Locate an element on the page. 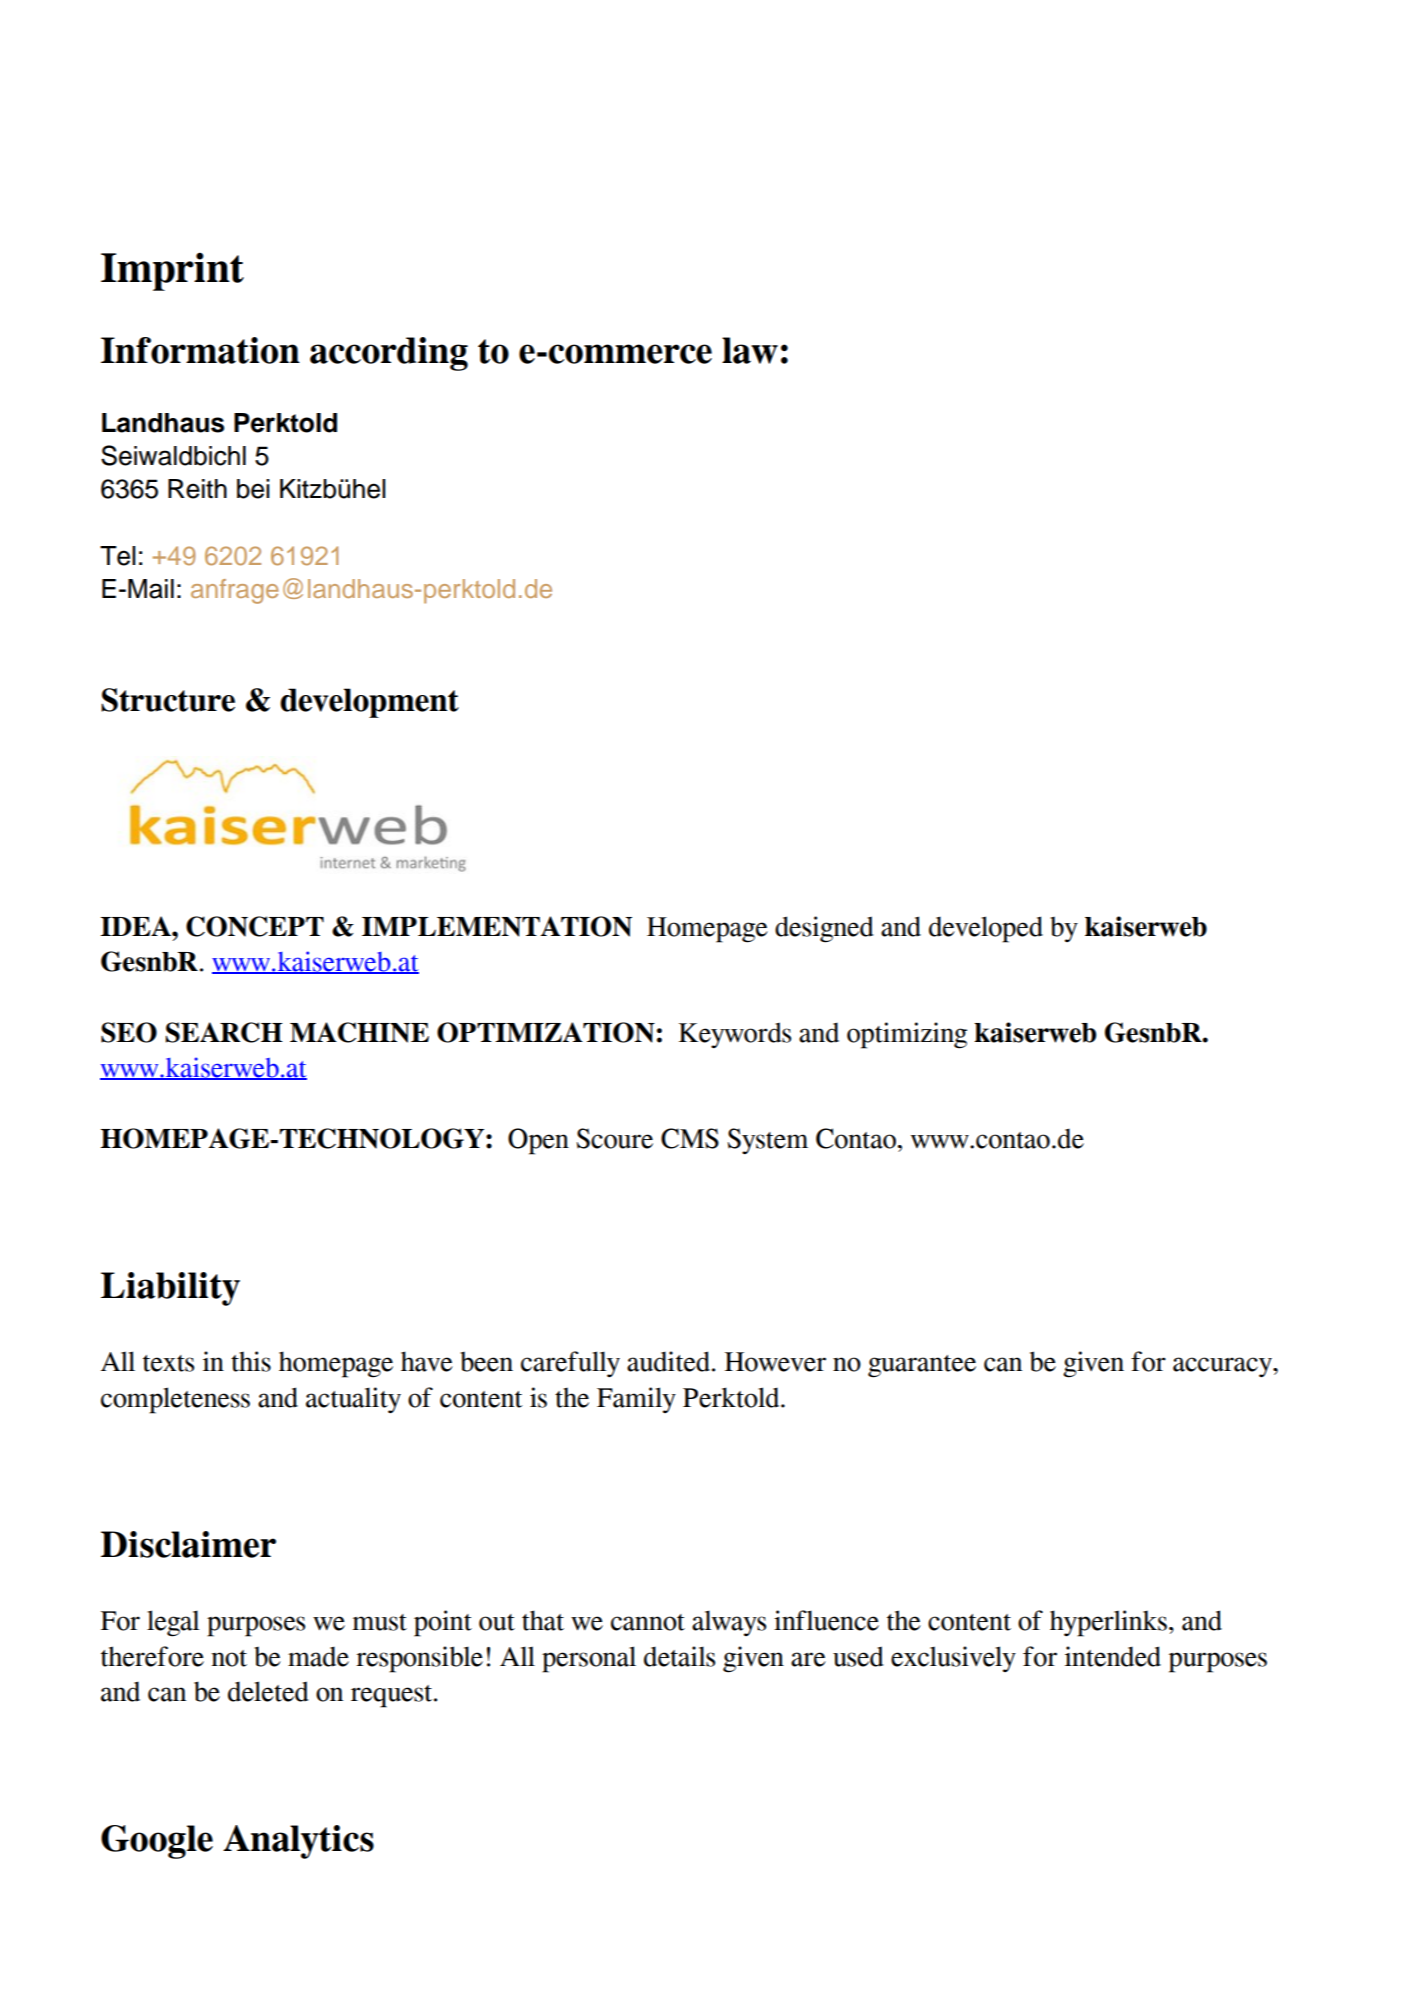  developed is located at coordinates (986, 929).
